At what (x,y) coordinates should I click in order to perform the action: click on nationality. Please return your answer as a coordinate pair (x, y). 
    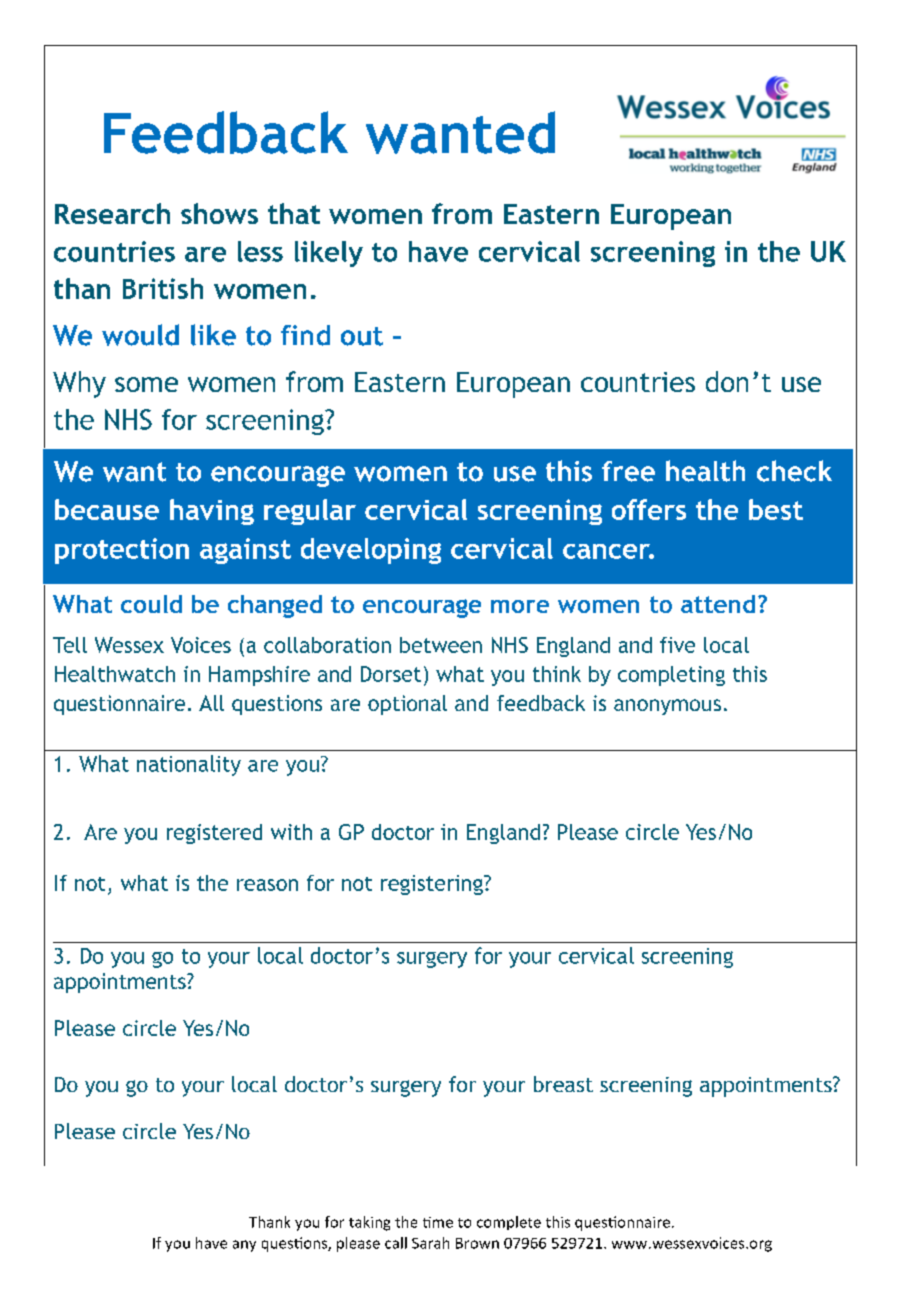
    Looking at the image, I should click on (189, 765).
